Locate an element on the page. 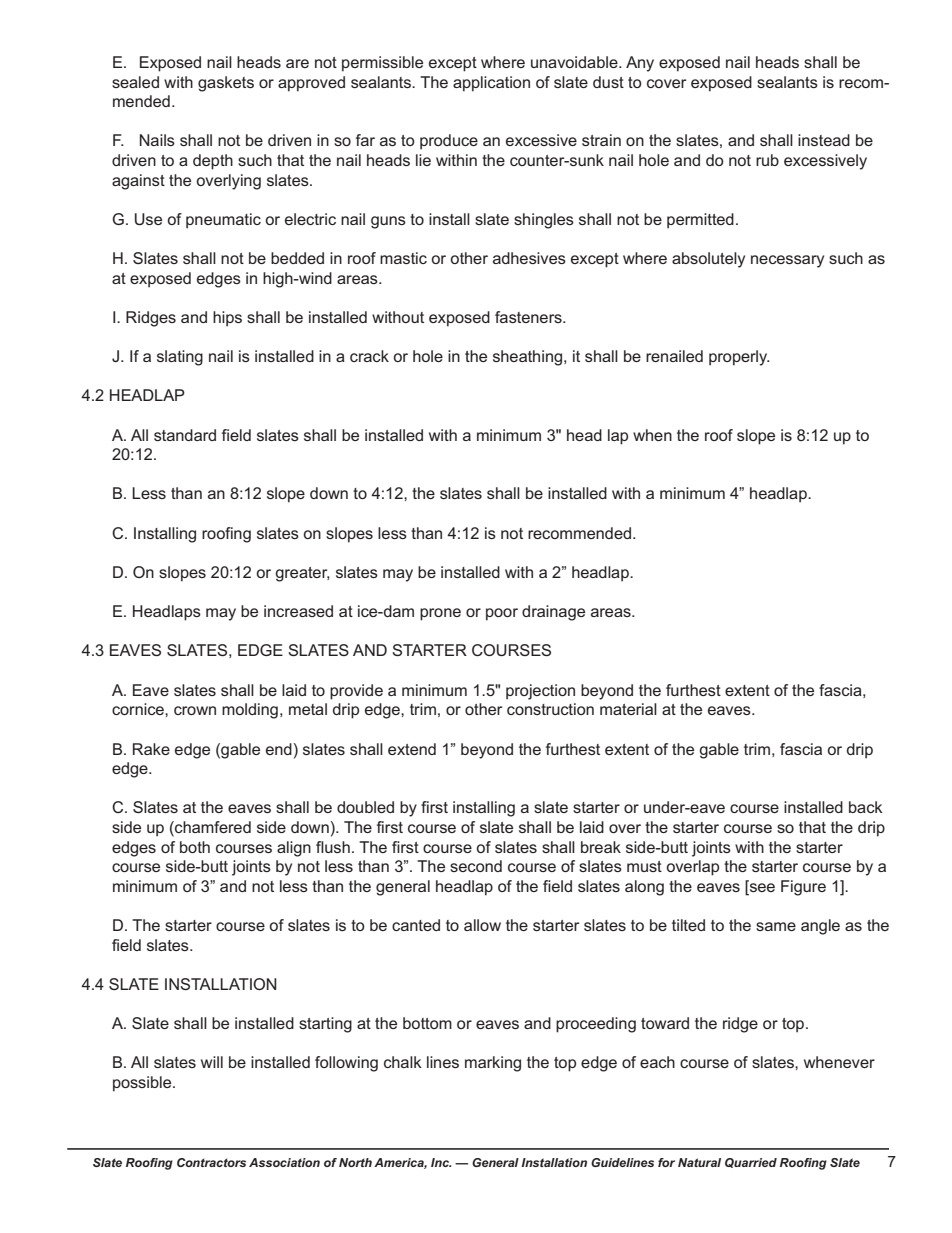  Figure is located at coordinates (803, 888).
